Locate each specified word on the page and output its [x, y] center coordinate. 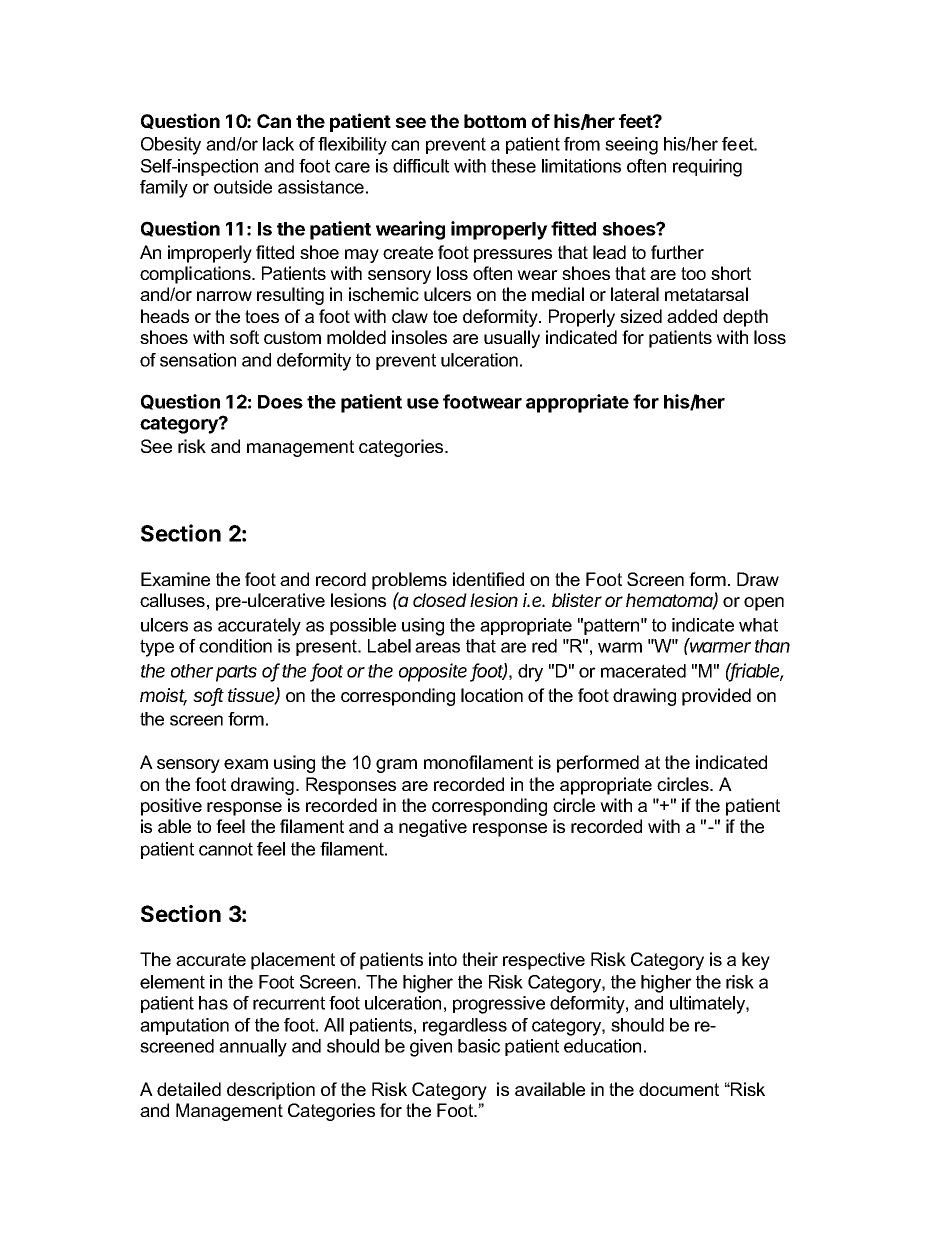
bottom [495, 121]
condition [235, 646]
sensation [198, 360]
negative [433, 828]
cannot [226, 849]
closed [440, 600]
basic [479, 1046]
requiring [707, 168]
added [692, 316]
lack [278, 144]
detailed [189, 1089]
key [756, 961]
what [758, 625]
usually [512, 339]
